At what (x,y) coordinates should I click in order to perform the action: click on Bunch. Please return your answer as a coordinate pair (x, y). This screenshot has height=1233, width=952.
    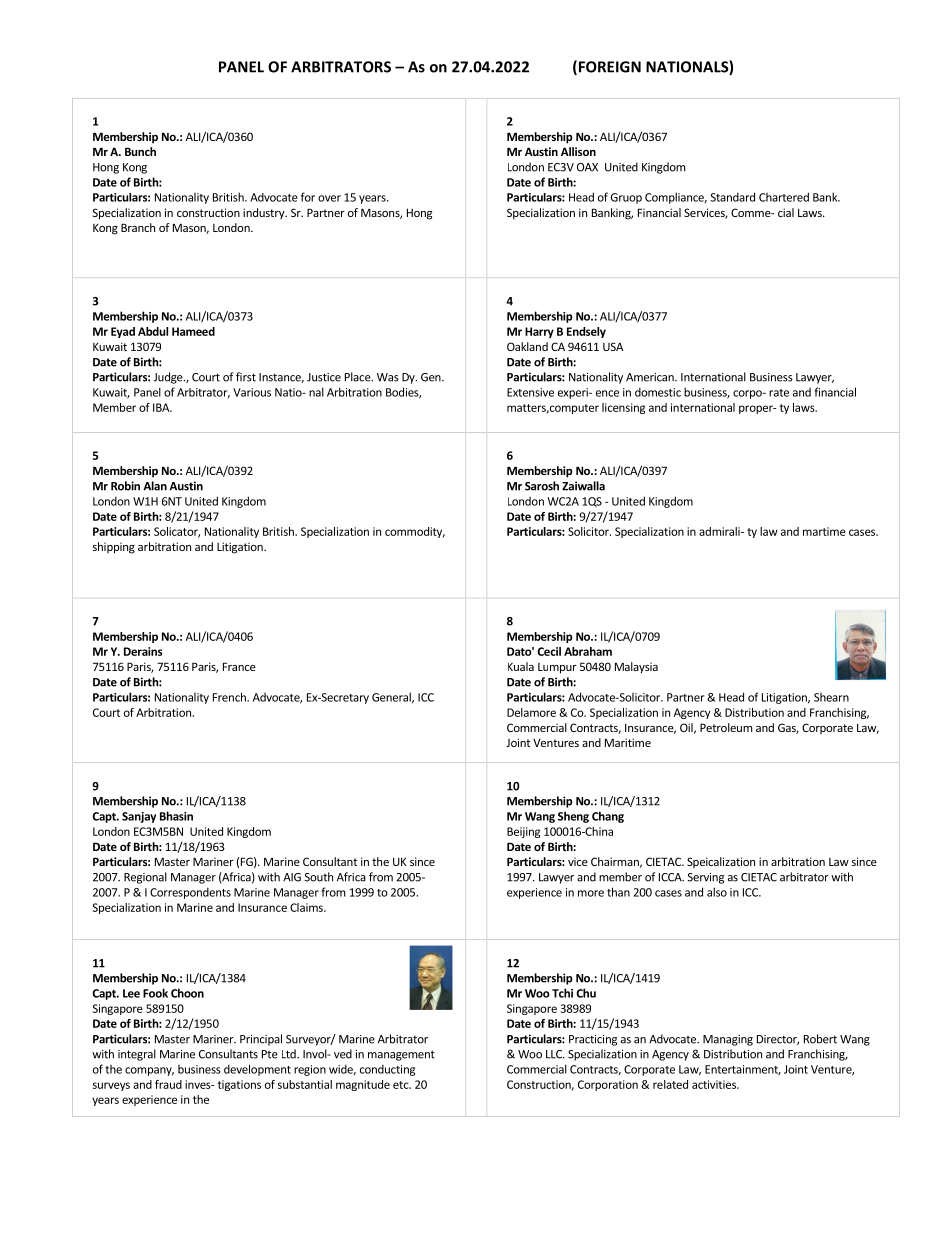
    Looking at the image, I should click on (140, 151).
